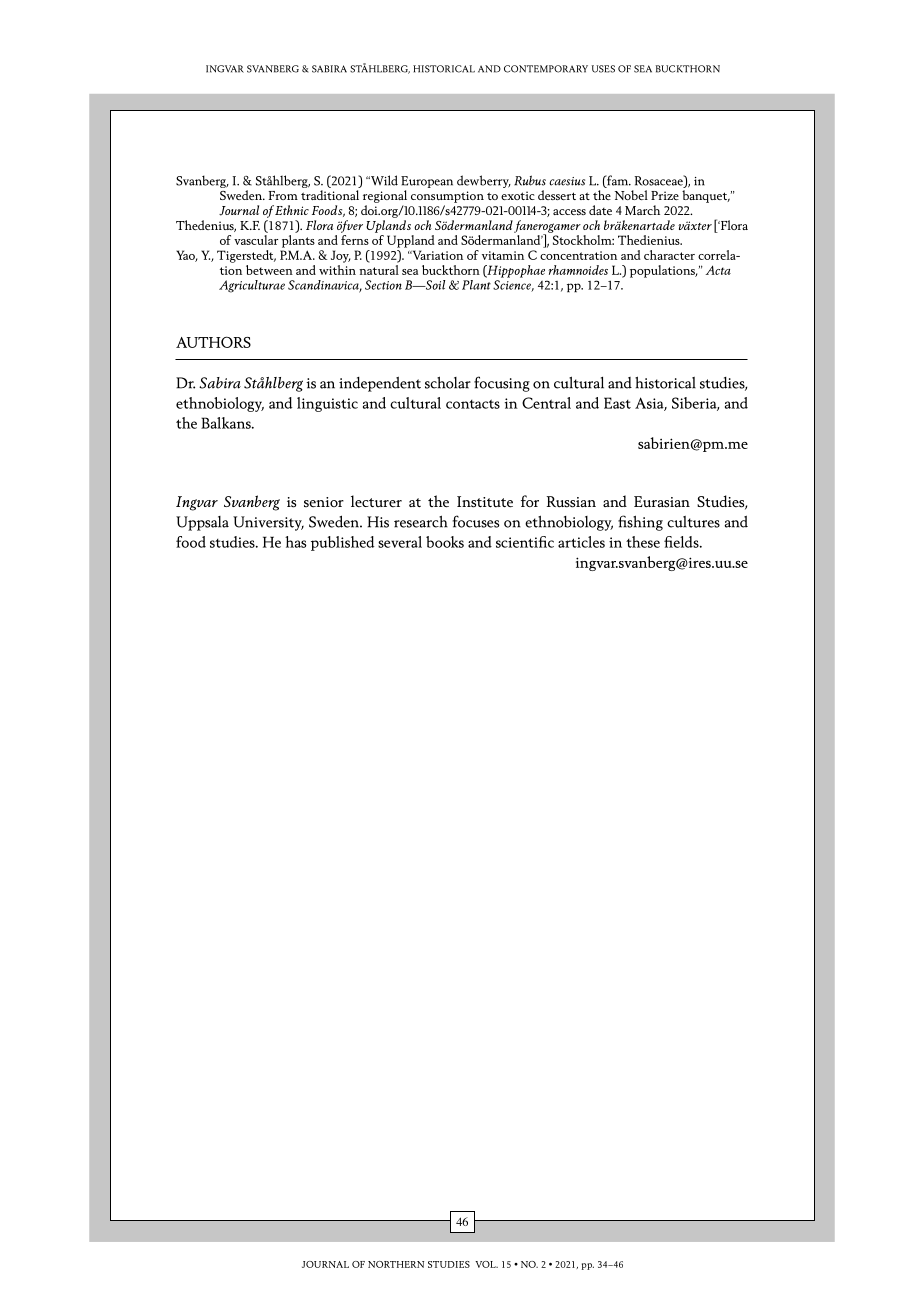 The width and height of the image is (924, 1308). What do you see at coordinates (296, 542) in the image?
I see `has` at bounding box center [296, 542].
